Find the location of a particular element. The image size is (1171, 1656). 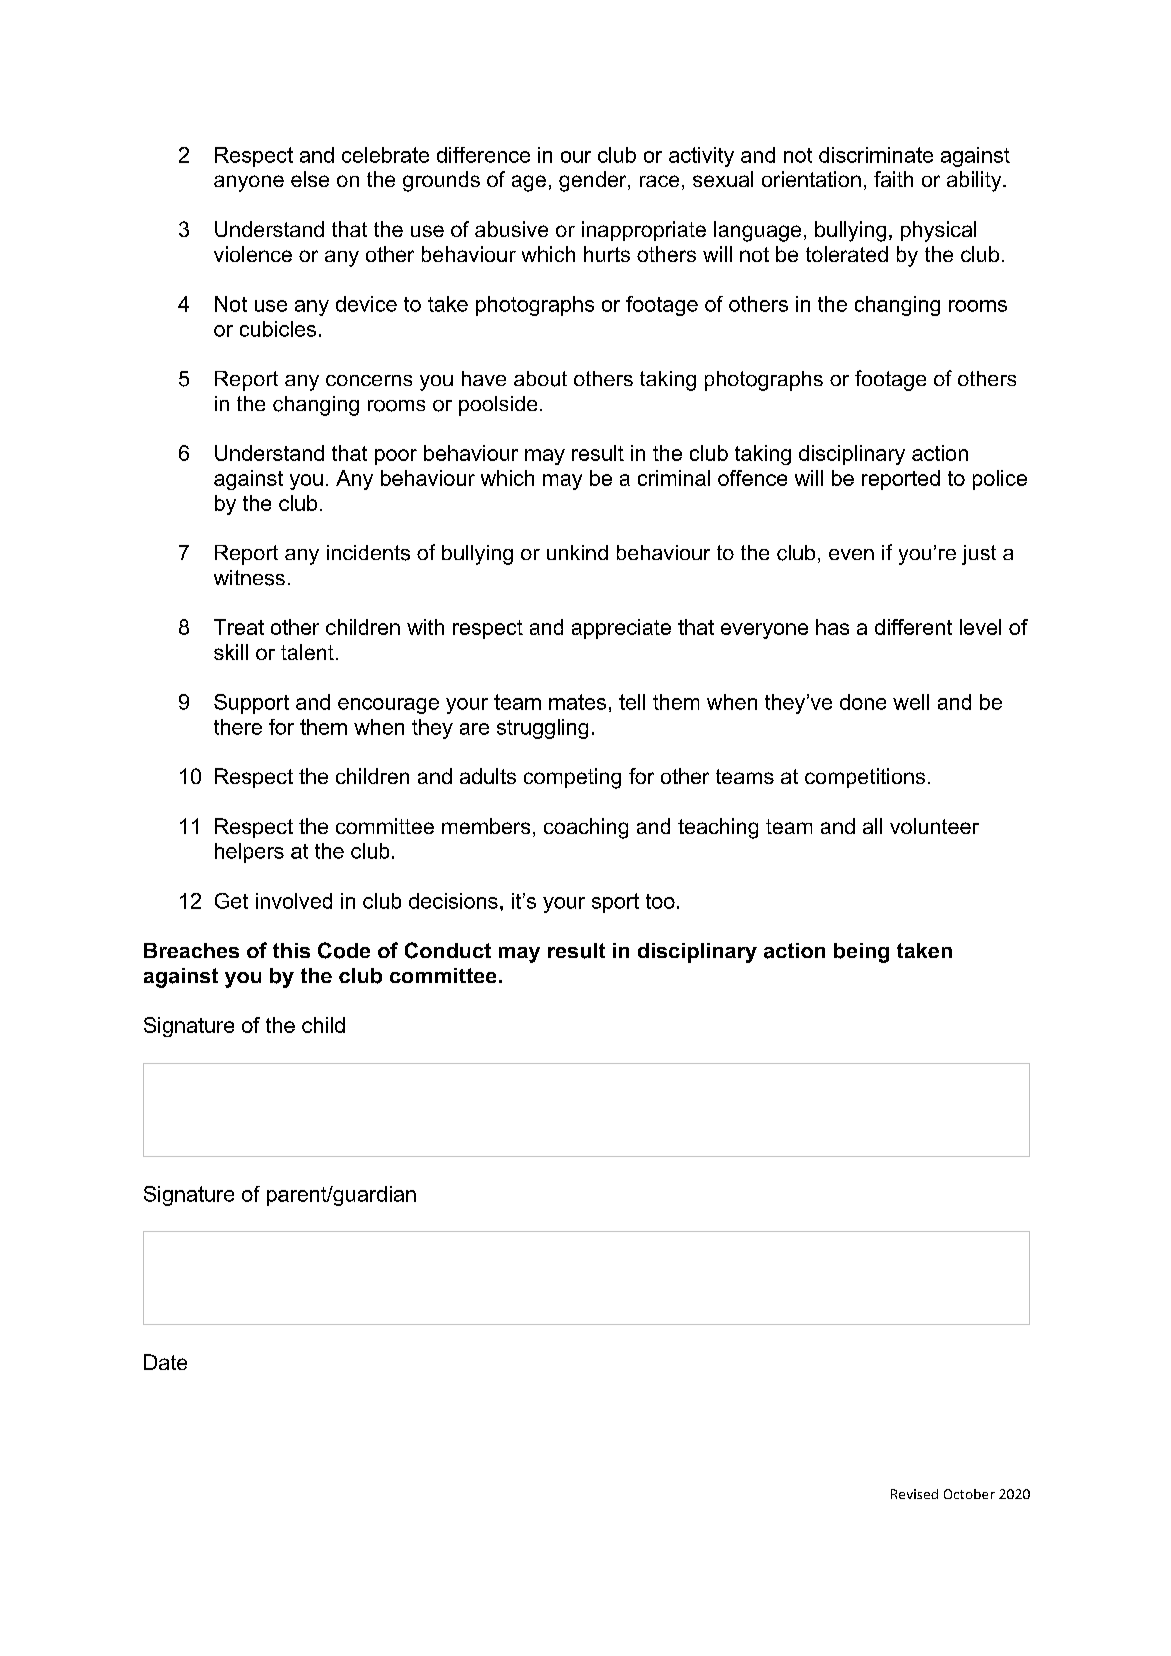

different is located at coordinates (913, 627).
